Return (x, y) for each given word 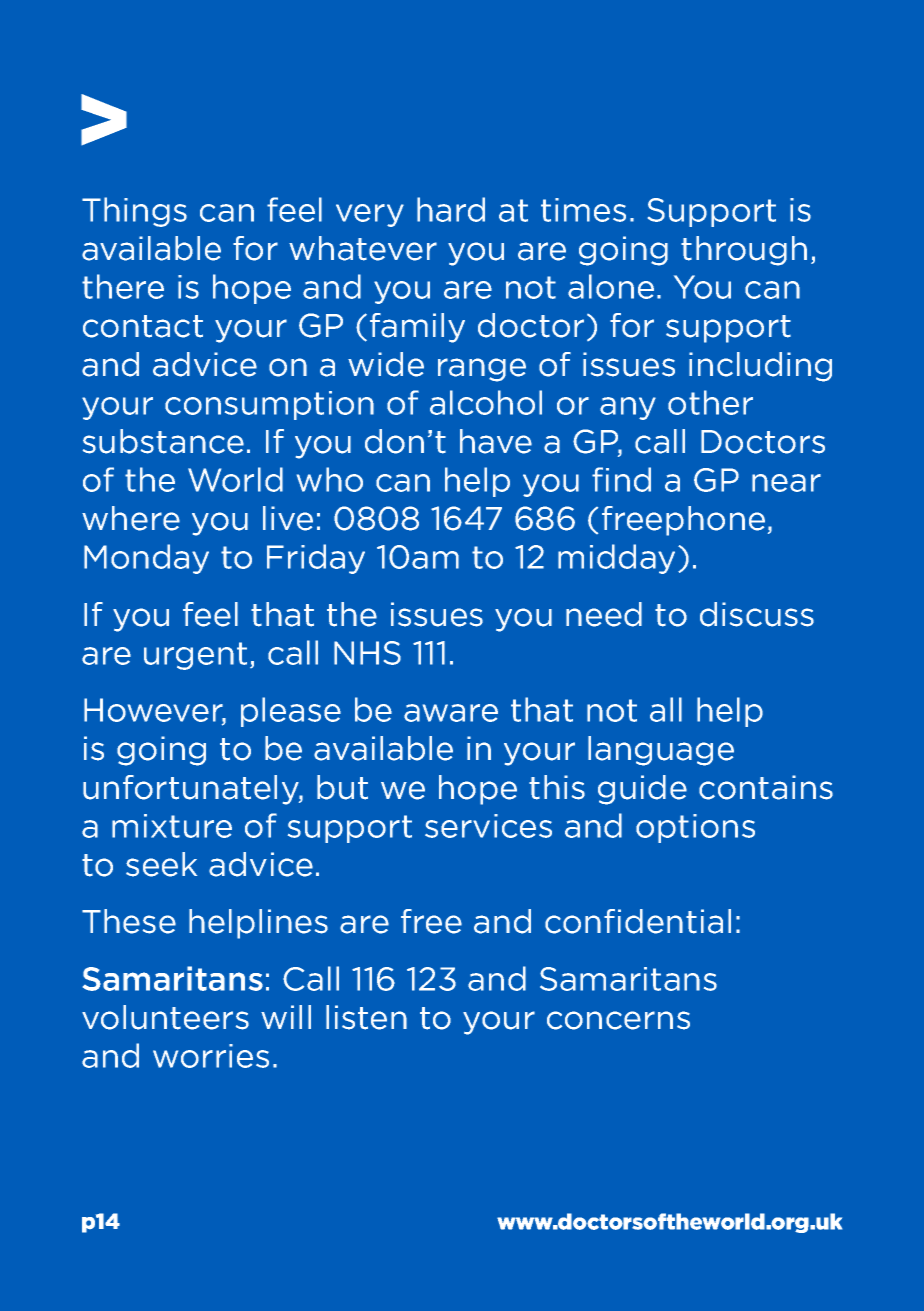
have (496, 441)
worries (211, 1056)
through (744, 251)
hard (451, 209)
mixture (172, 826)
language (661, 751)
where (131, 518)
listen (366, 1017)
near (786, 483)
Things (134, 212)
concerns (618, 1020)
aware (451, 713)
